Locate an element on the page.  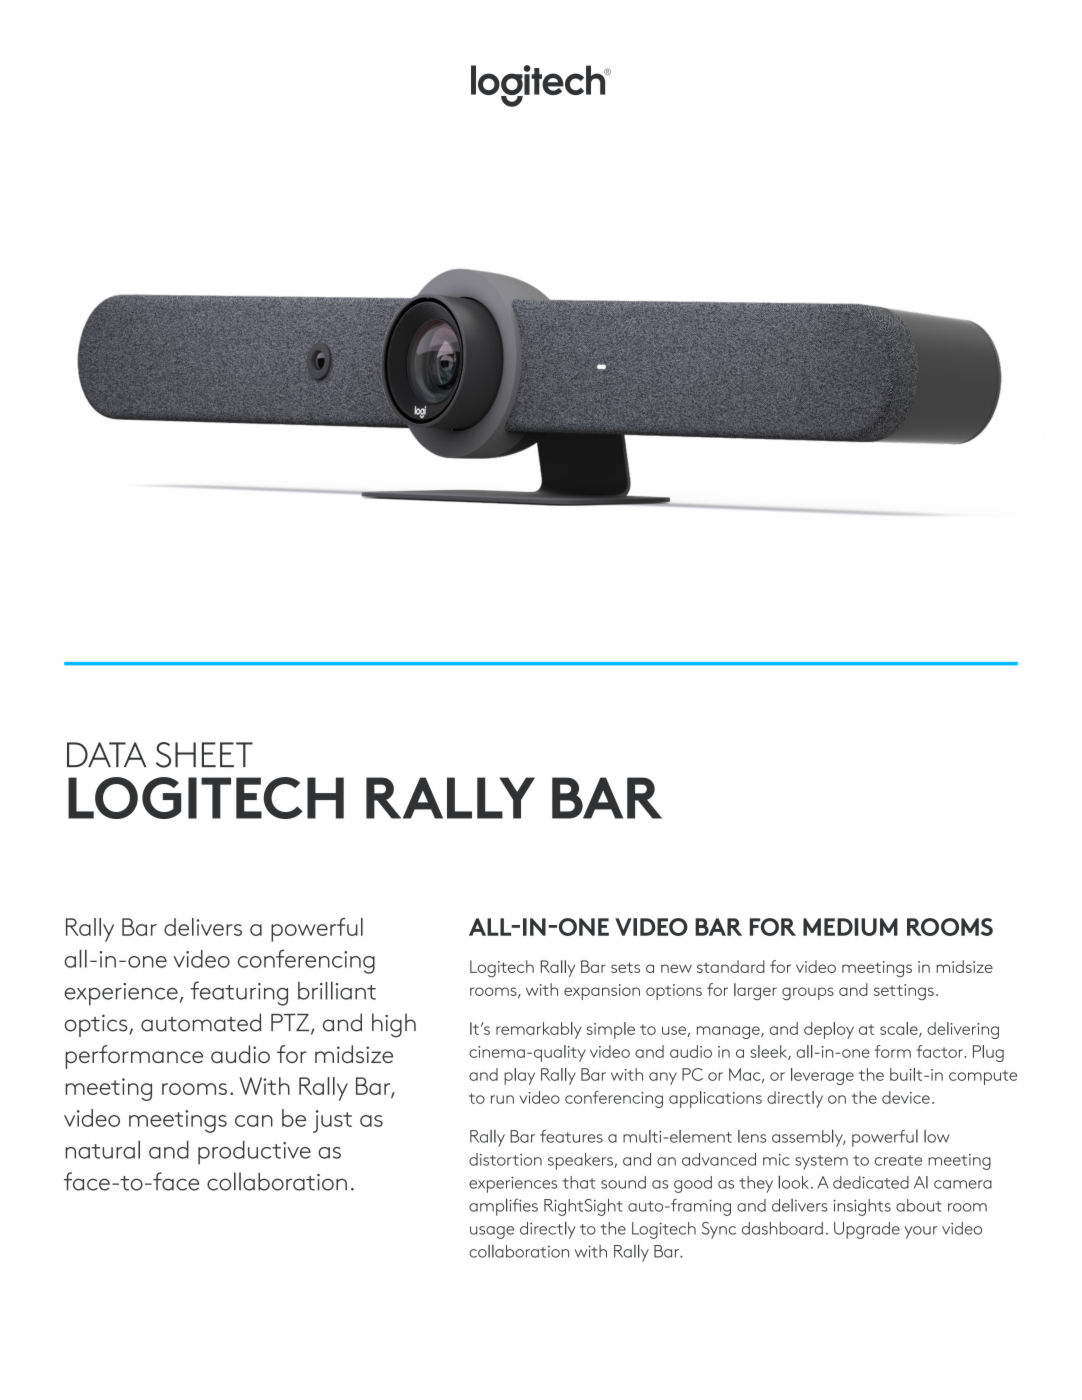
expansion is located at coordinates (602, 992).
